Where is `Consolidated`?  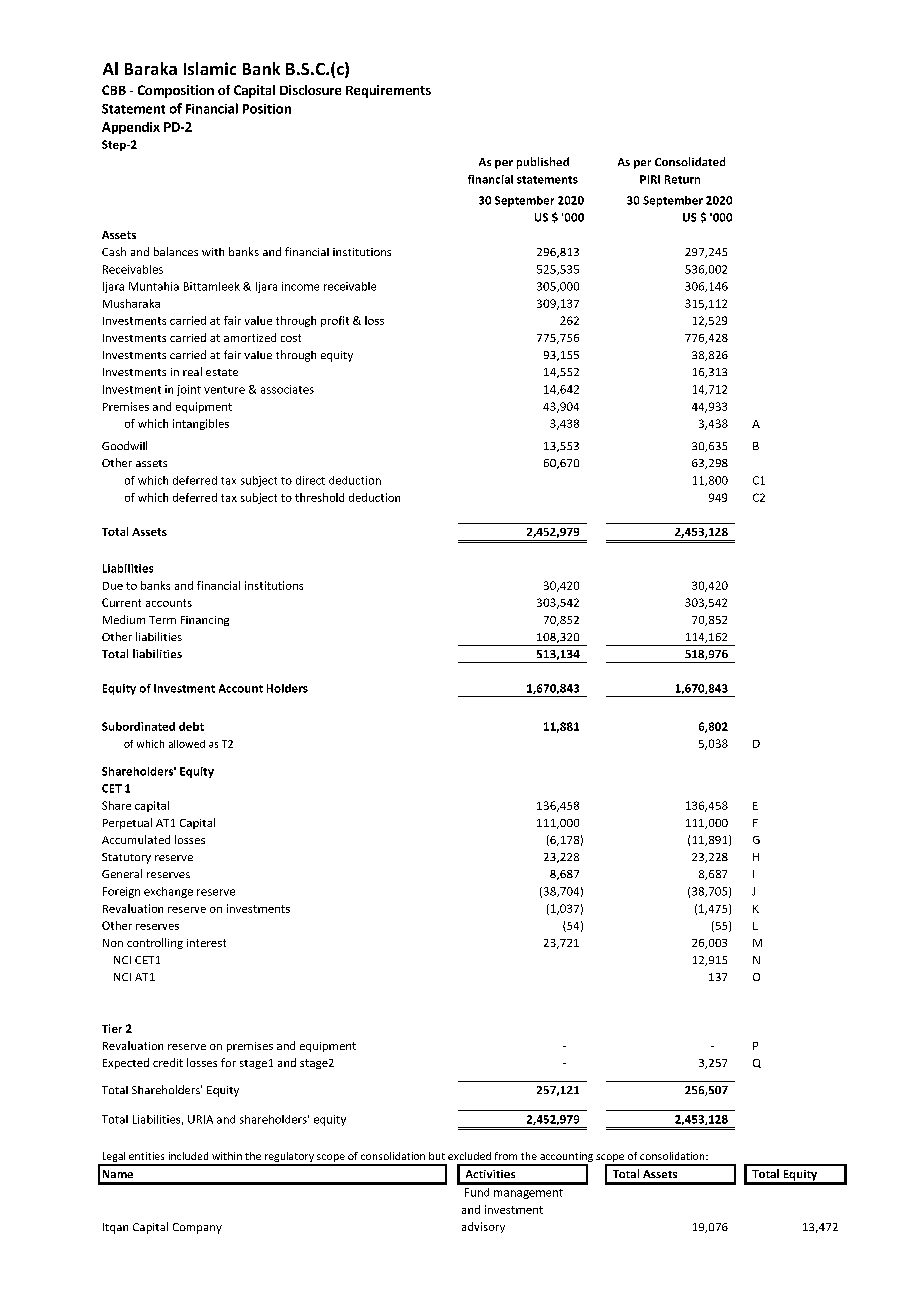 Consolidated is located at coordinates (690, 161).
